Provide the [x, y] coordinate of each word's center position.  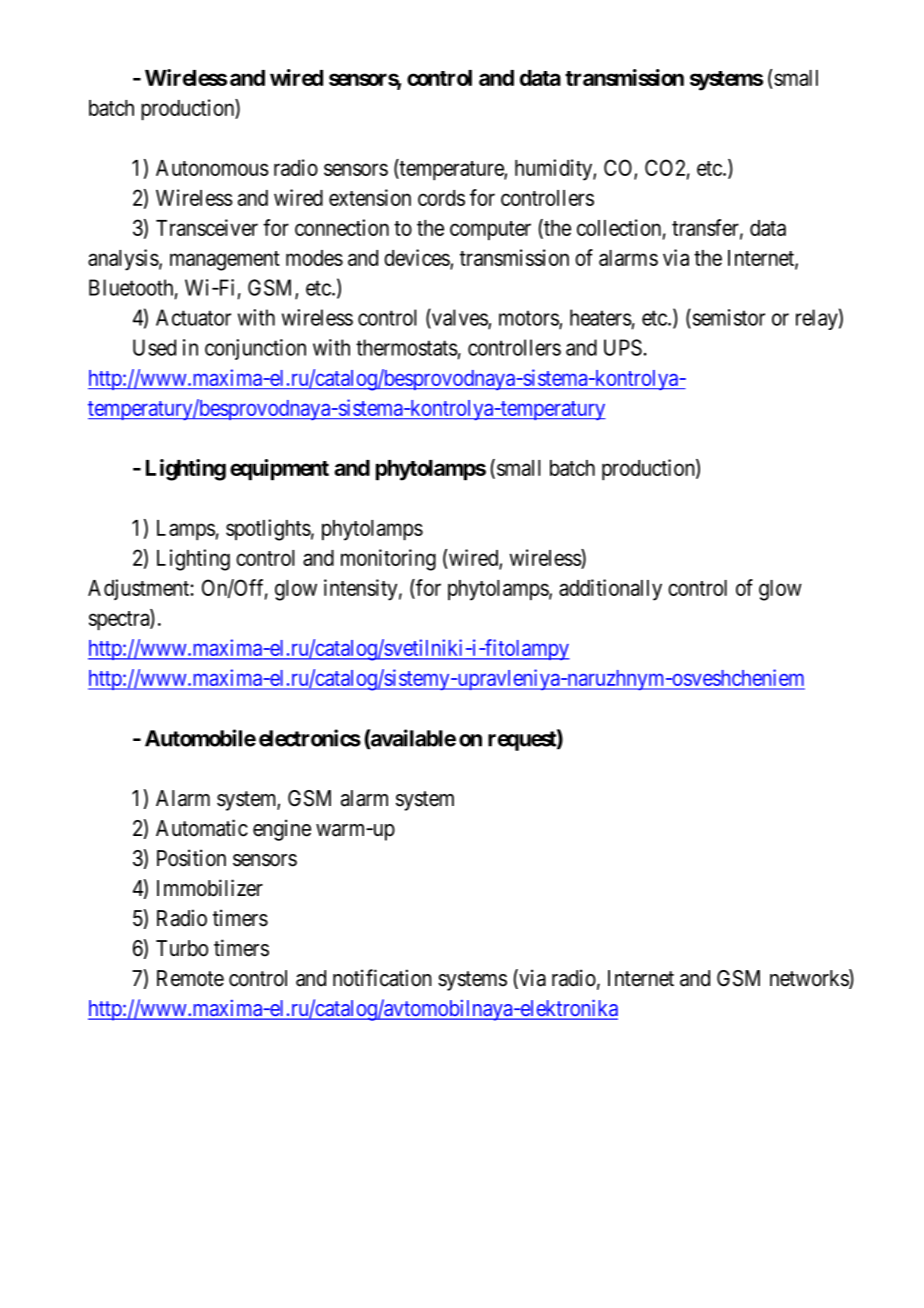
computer [490, 231]
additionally [610, 590]
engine [282, 830]
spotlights [268, 530]
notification [382, 978]
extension [370, 197]
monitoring [388, 560]
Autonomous [212, 168]
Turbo [182, 948]
